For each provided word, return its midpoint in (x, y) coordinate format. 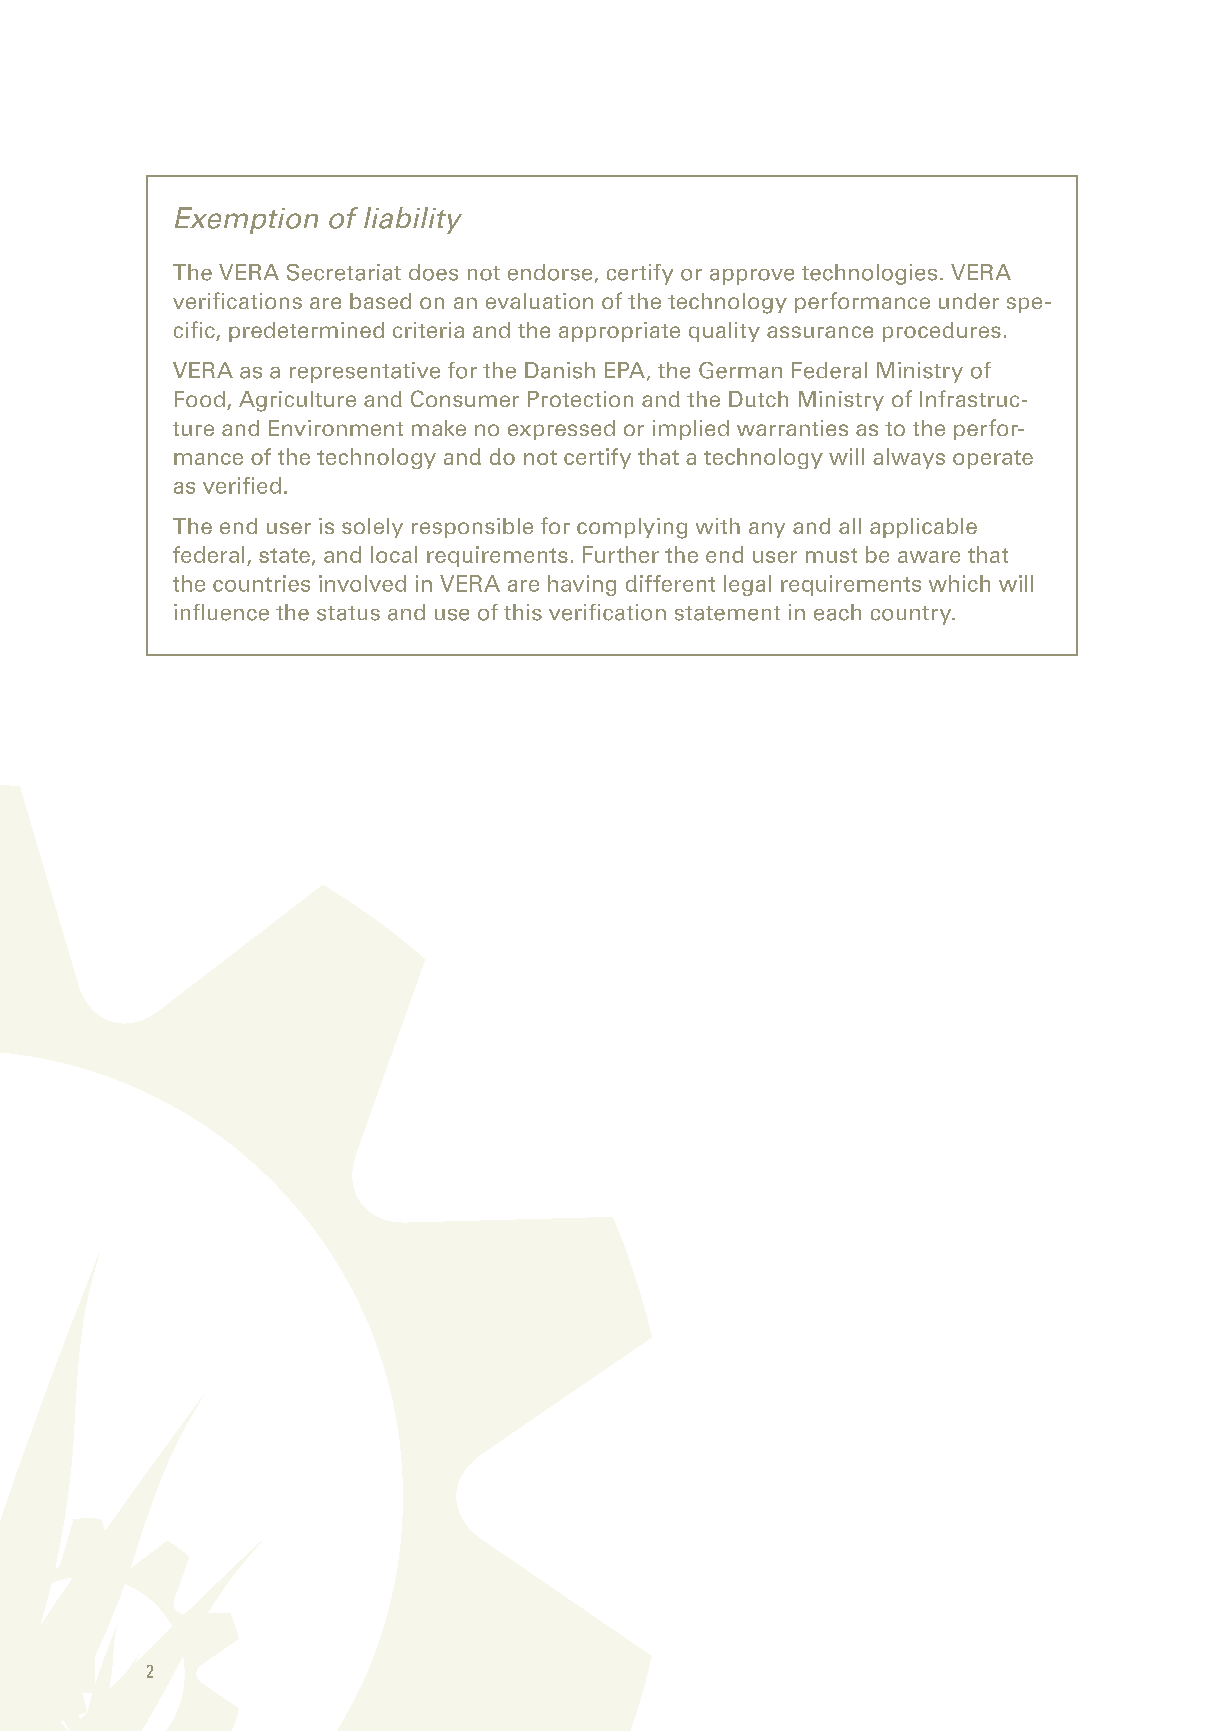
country (912, 615)
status (348, 613)
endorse (550, 272)
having (582, 585)
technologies (869, 274)
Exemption (246, 220)
